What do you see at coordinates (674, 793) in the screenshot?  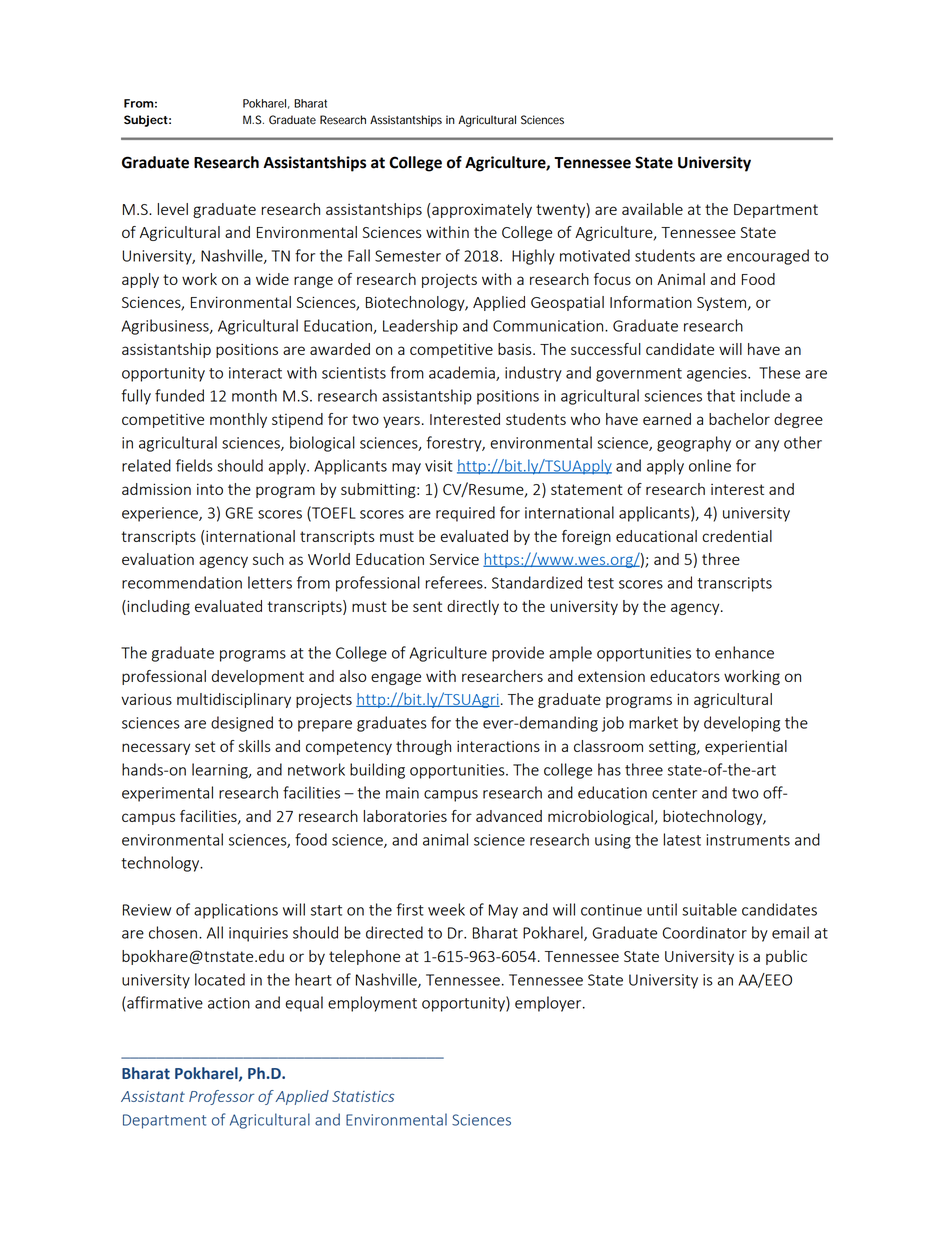 I see `center` at bounding box center [674, 793].
